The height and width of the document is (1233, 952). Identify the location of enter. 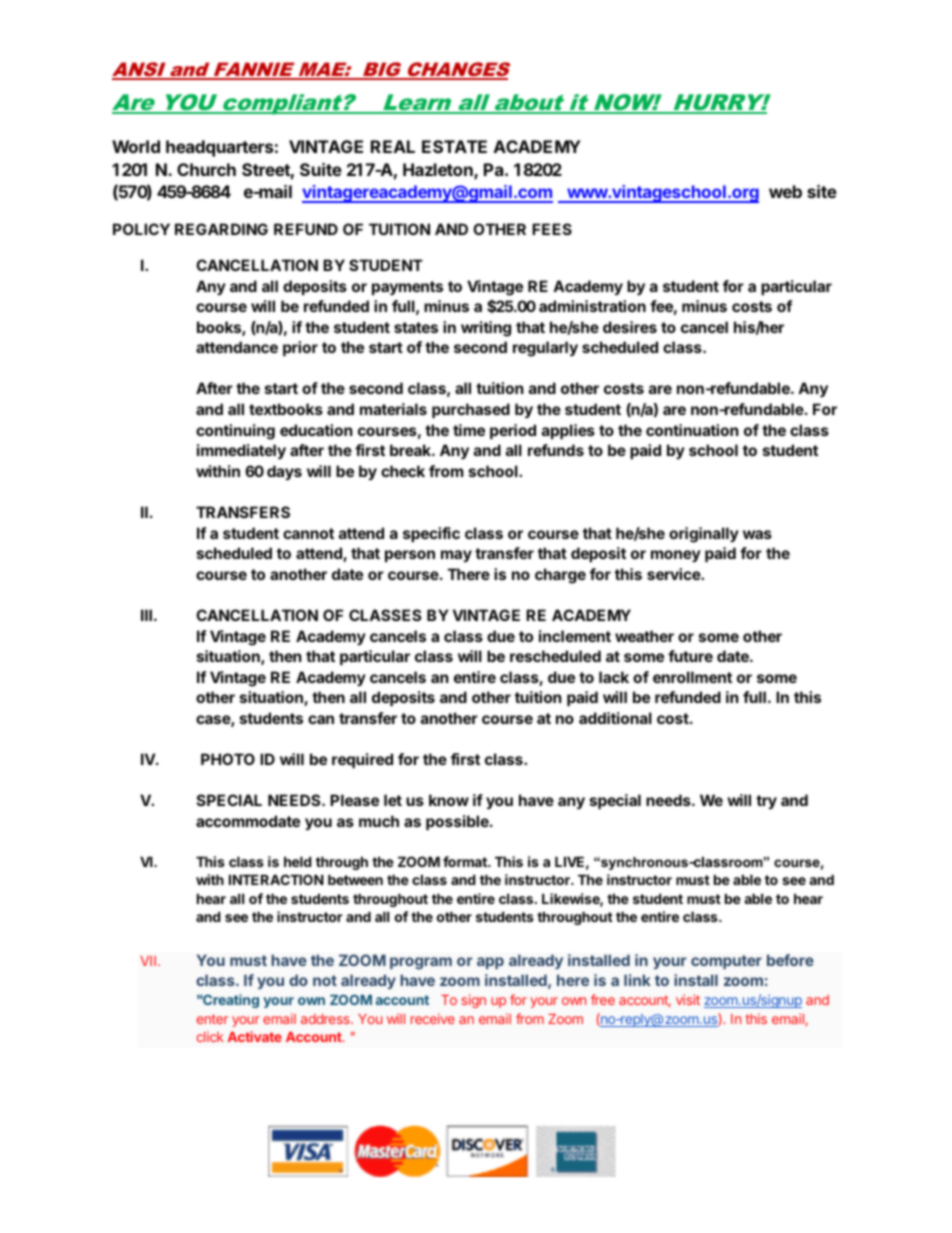
(212, 1019).
